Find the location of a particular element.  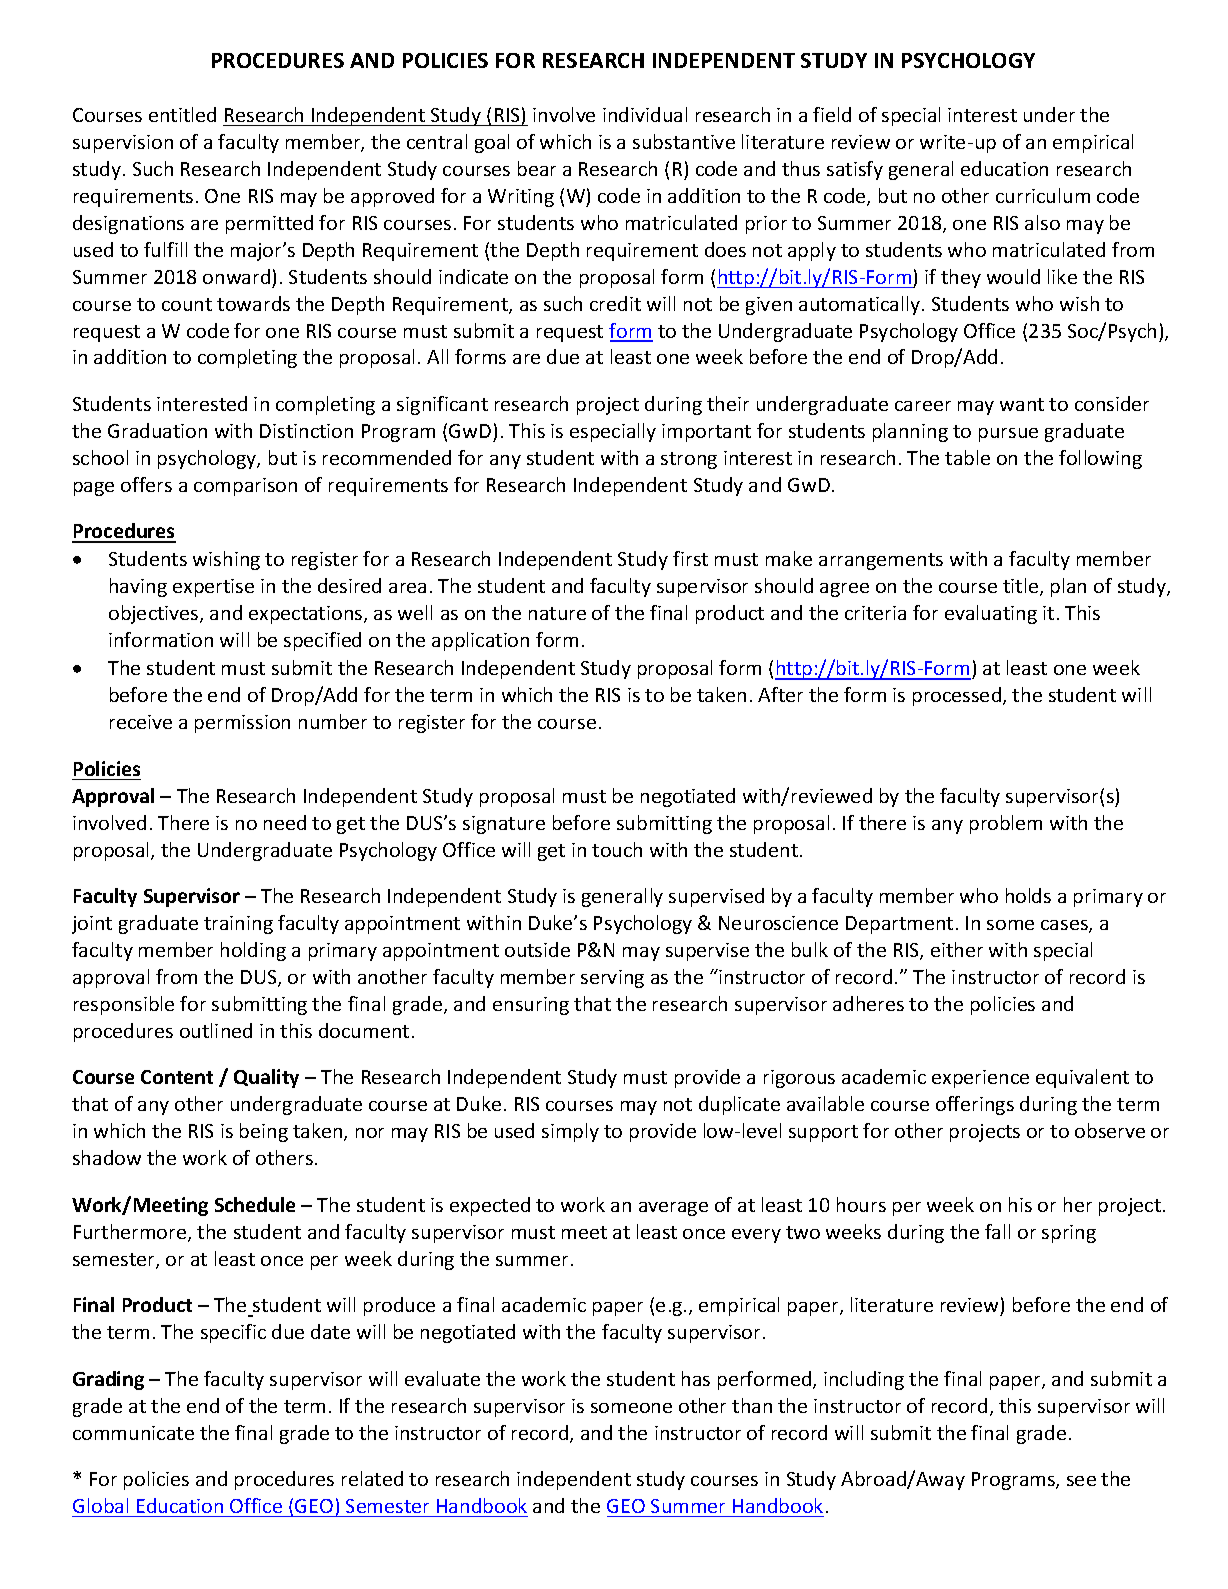

curriculum is located at coordinates (1043, 195).
